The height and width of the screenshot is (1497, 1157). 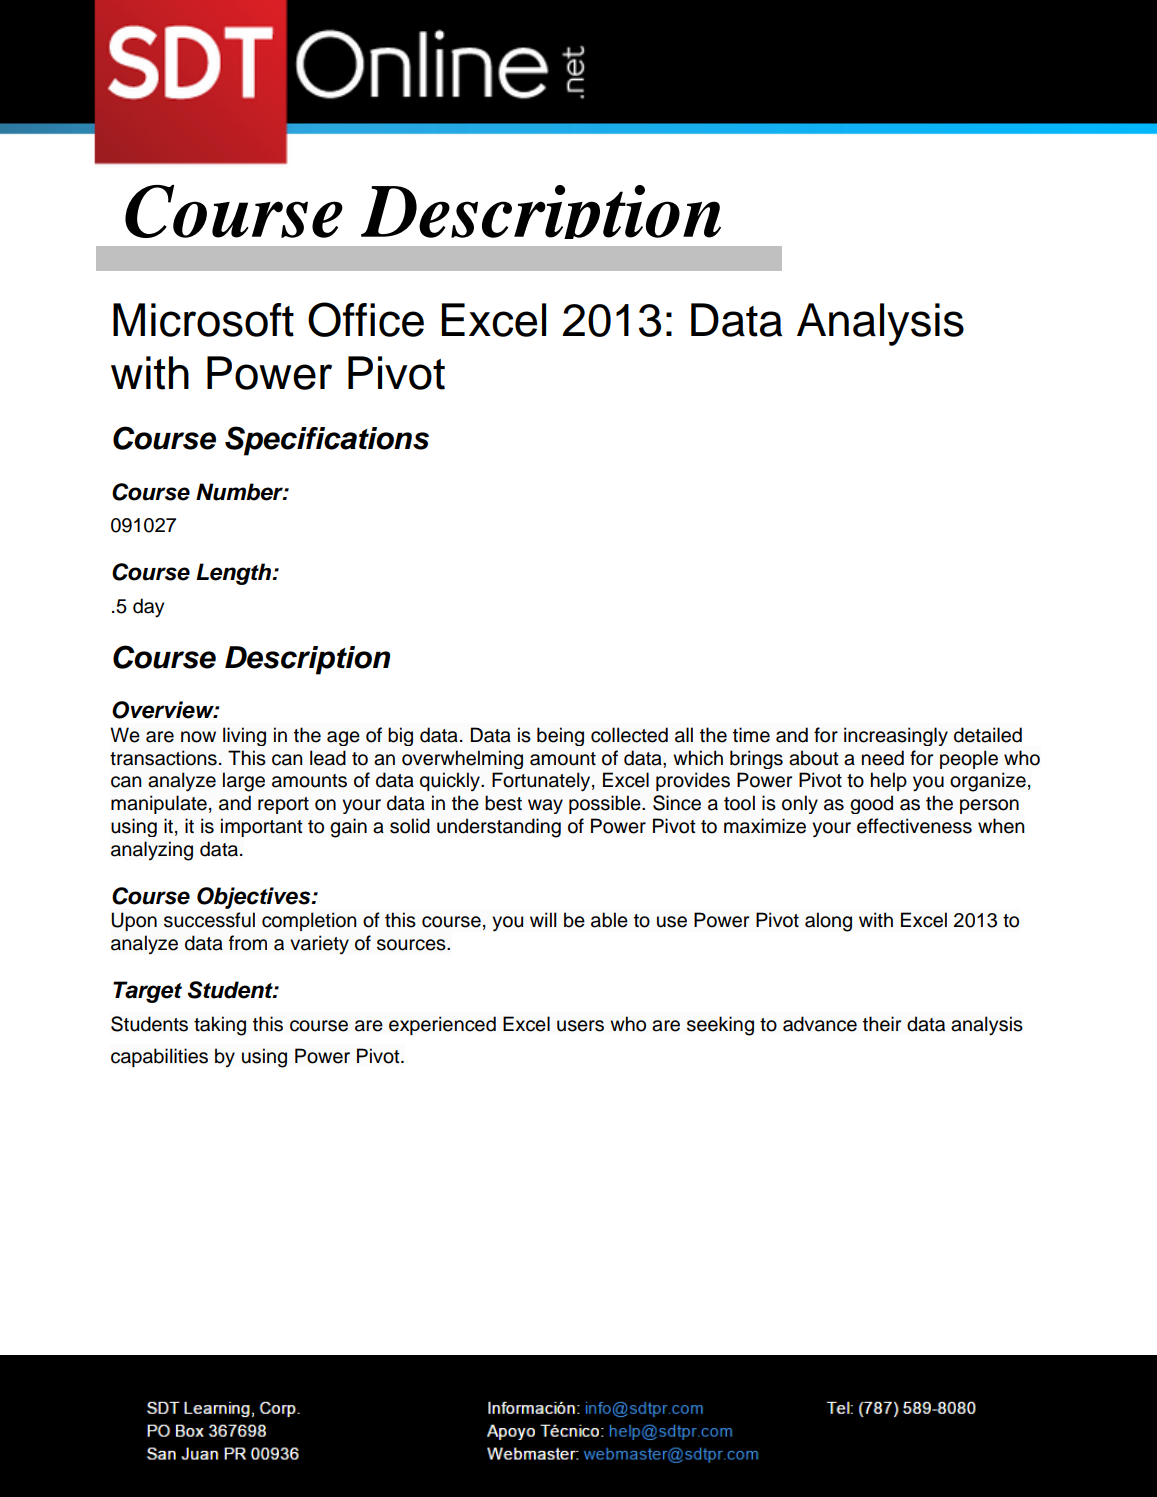 I want to click on Microsoft, so click(x=203, y=320).
